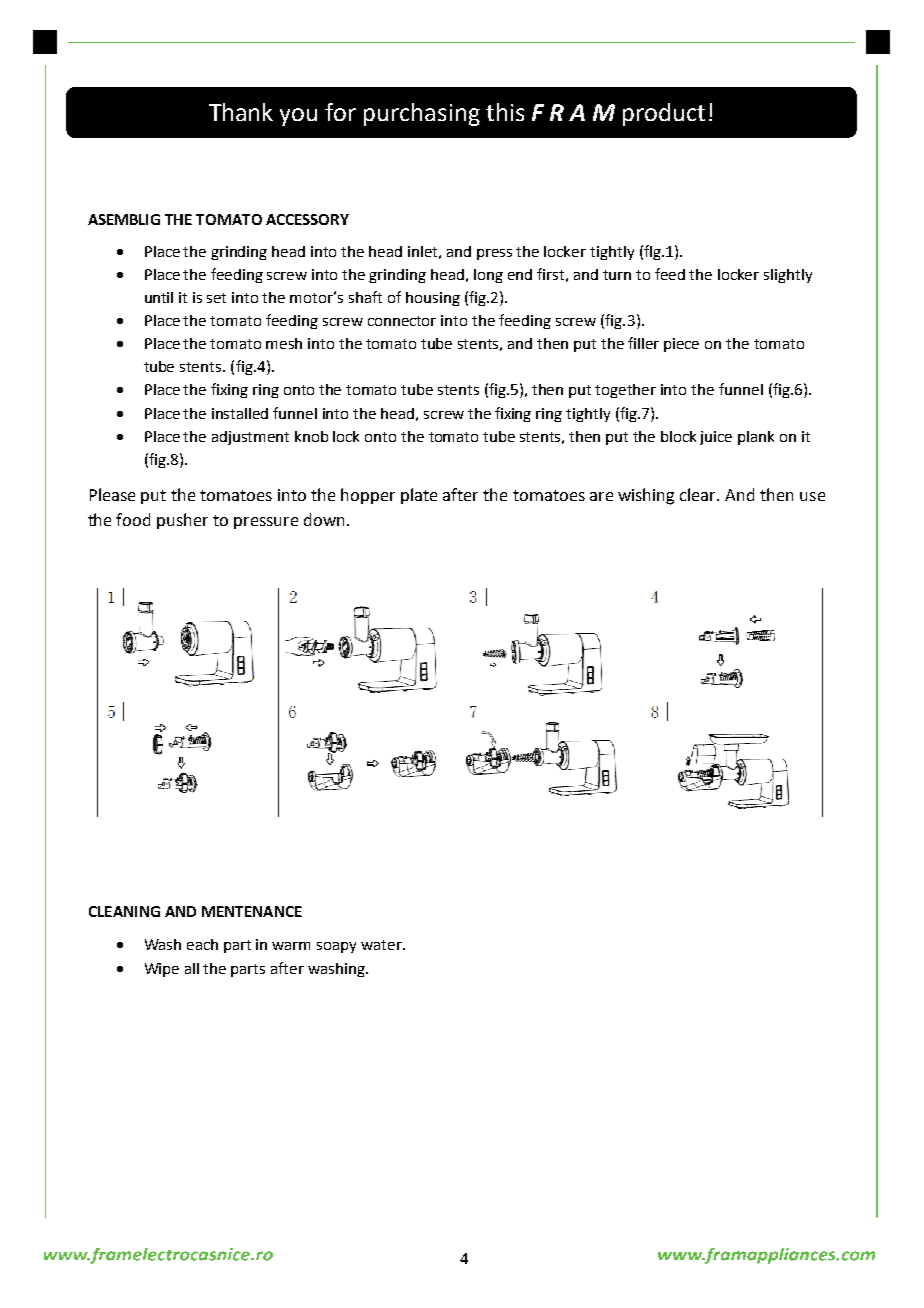 The height and width of the screenshot is (1308, 924). Describe the element at coordinates (182, 521) in the screenshot. I see `pusher` at that location.
